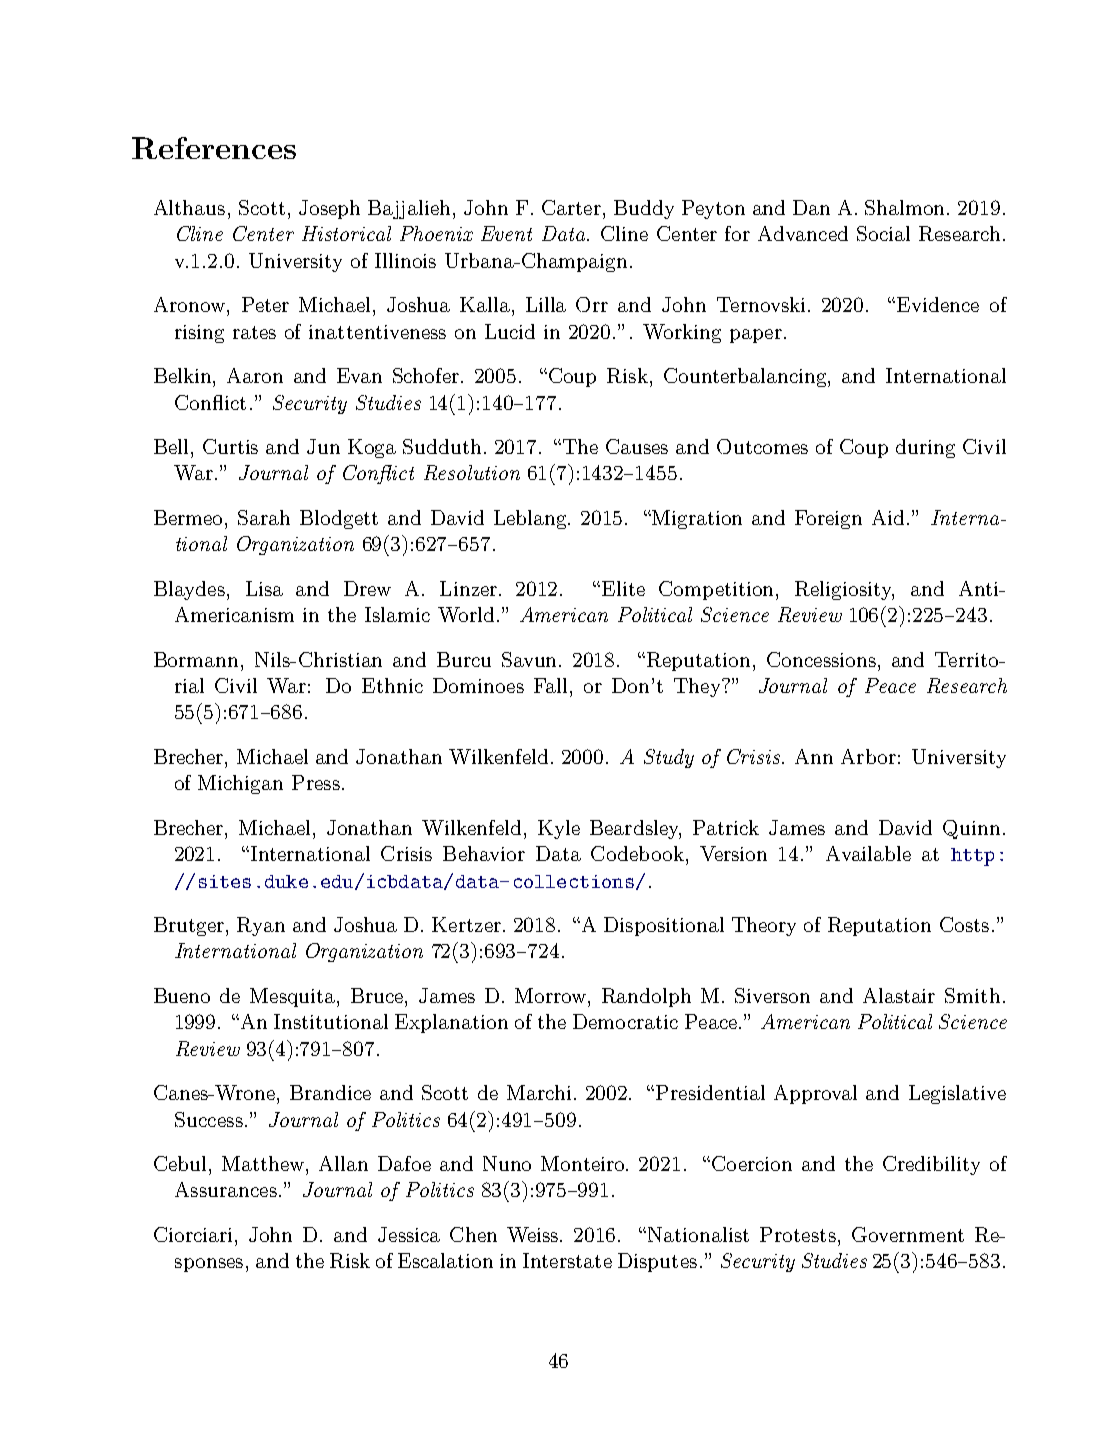 Image resolution: width=1117 pixels, height=1445 pixels. Describe the element at coordinates (811, 207) in the screenshot. I see `Dan` at that location.
